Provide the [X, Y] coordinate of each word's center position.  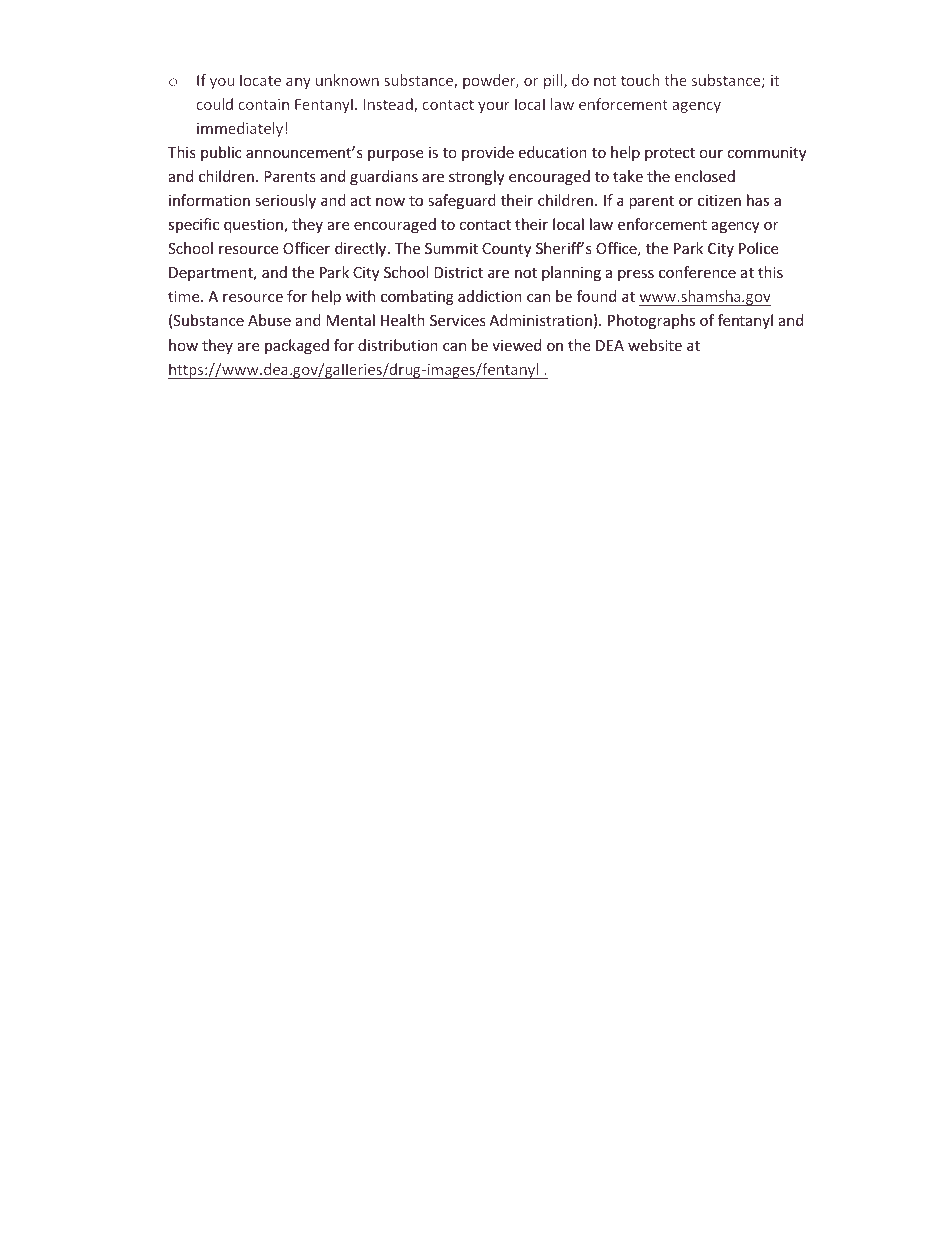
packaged [297, 346]
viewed [516, 345]
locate [260, 80]
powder [490, 81]
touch [640, 80]
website [655, 345]
